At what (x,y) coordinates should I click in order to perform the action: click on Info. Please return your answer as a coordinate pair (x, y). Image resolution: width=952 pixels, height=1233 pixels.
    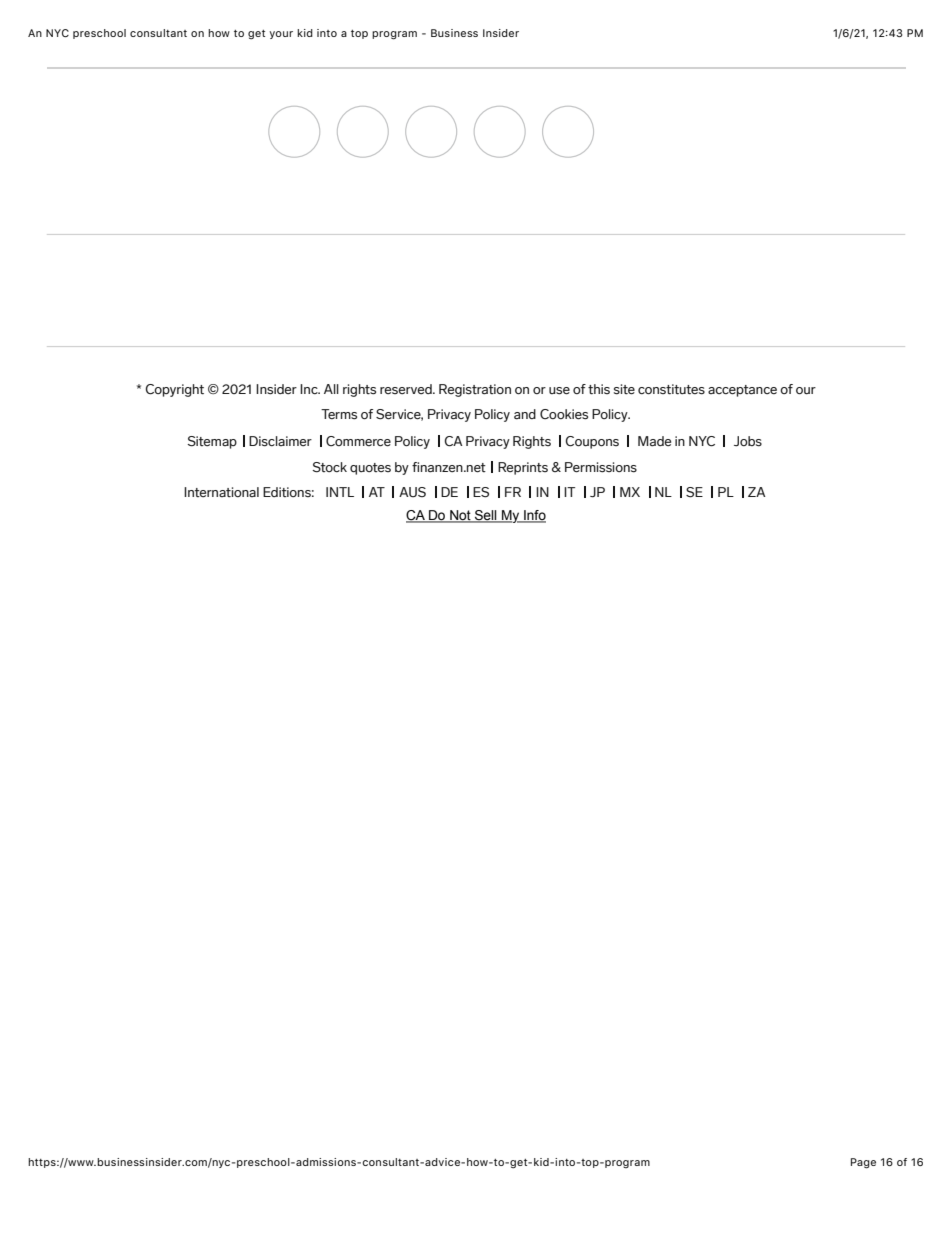
    Looking at the image, I should click on (534, 516).
